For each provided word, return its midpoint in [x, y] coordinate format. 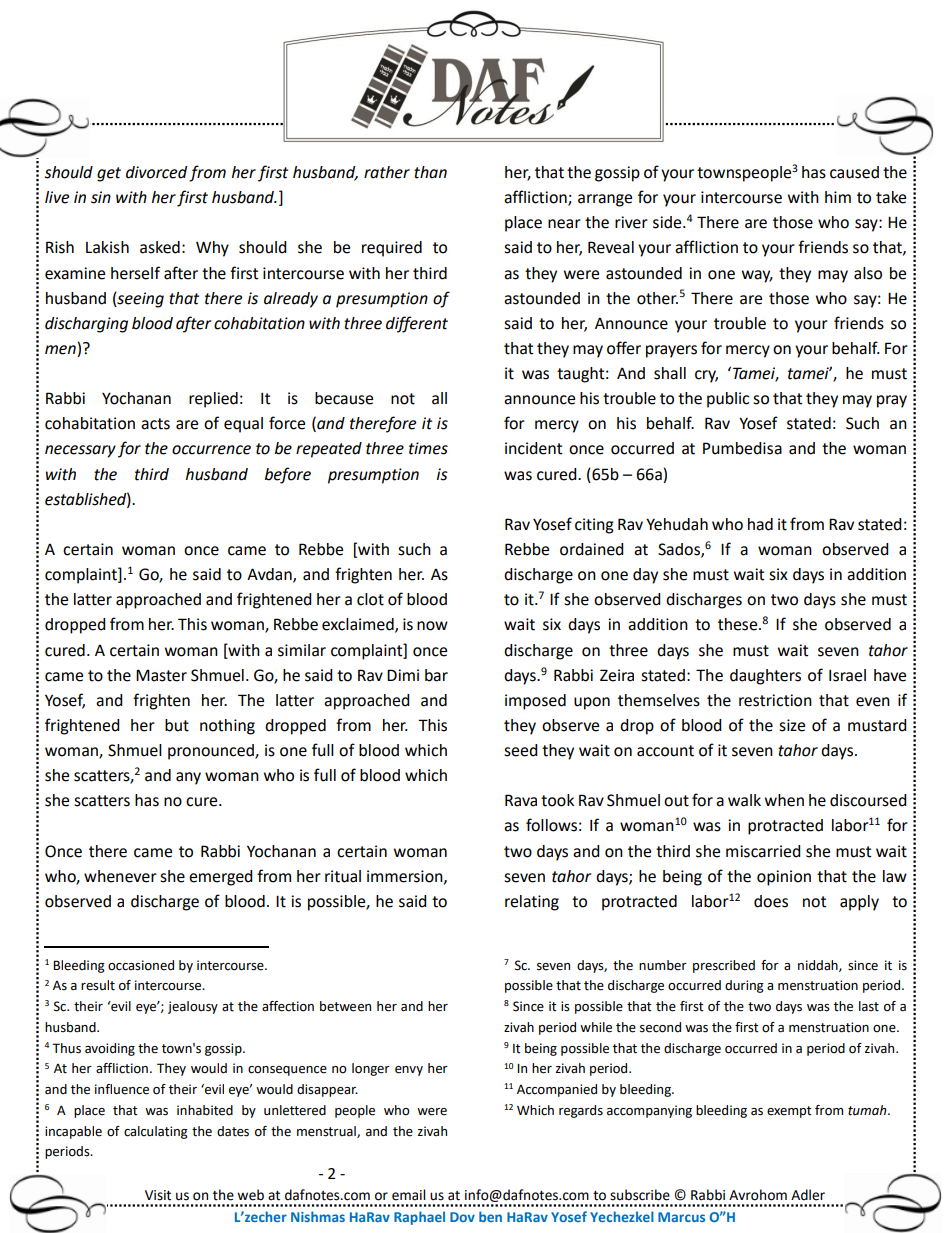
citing [594, 526]
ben [490, 1216]
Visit [158, 1195]
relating [532, 903]
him [838, 197]
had [760, 524]
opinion [784, 878]
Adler [808, 1195]
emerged [221, 878]
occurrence [211, 450]
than [430, 172]
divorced [156, 172]
